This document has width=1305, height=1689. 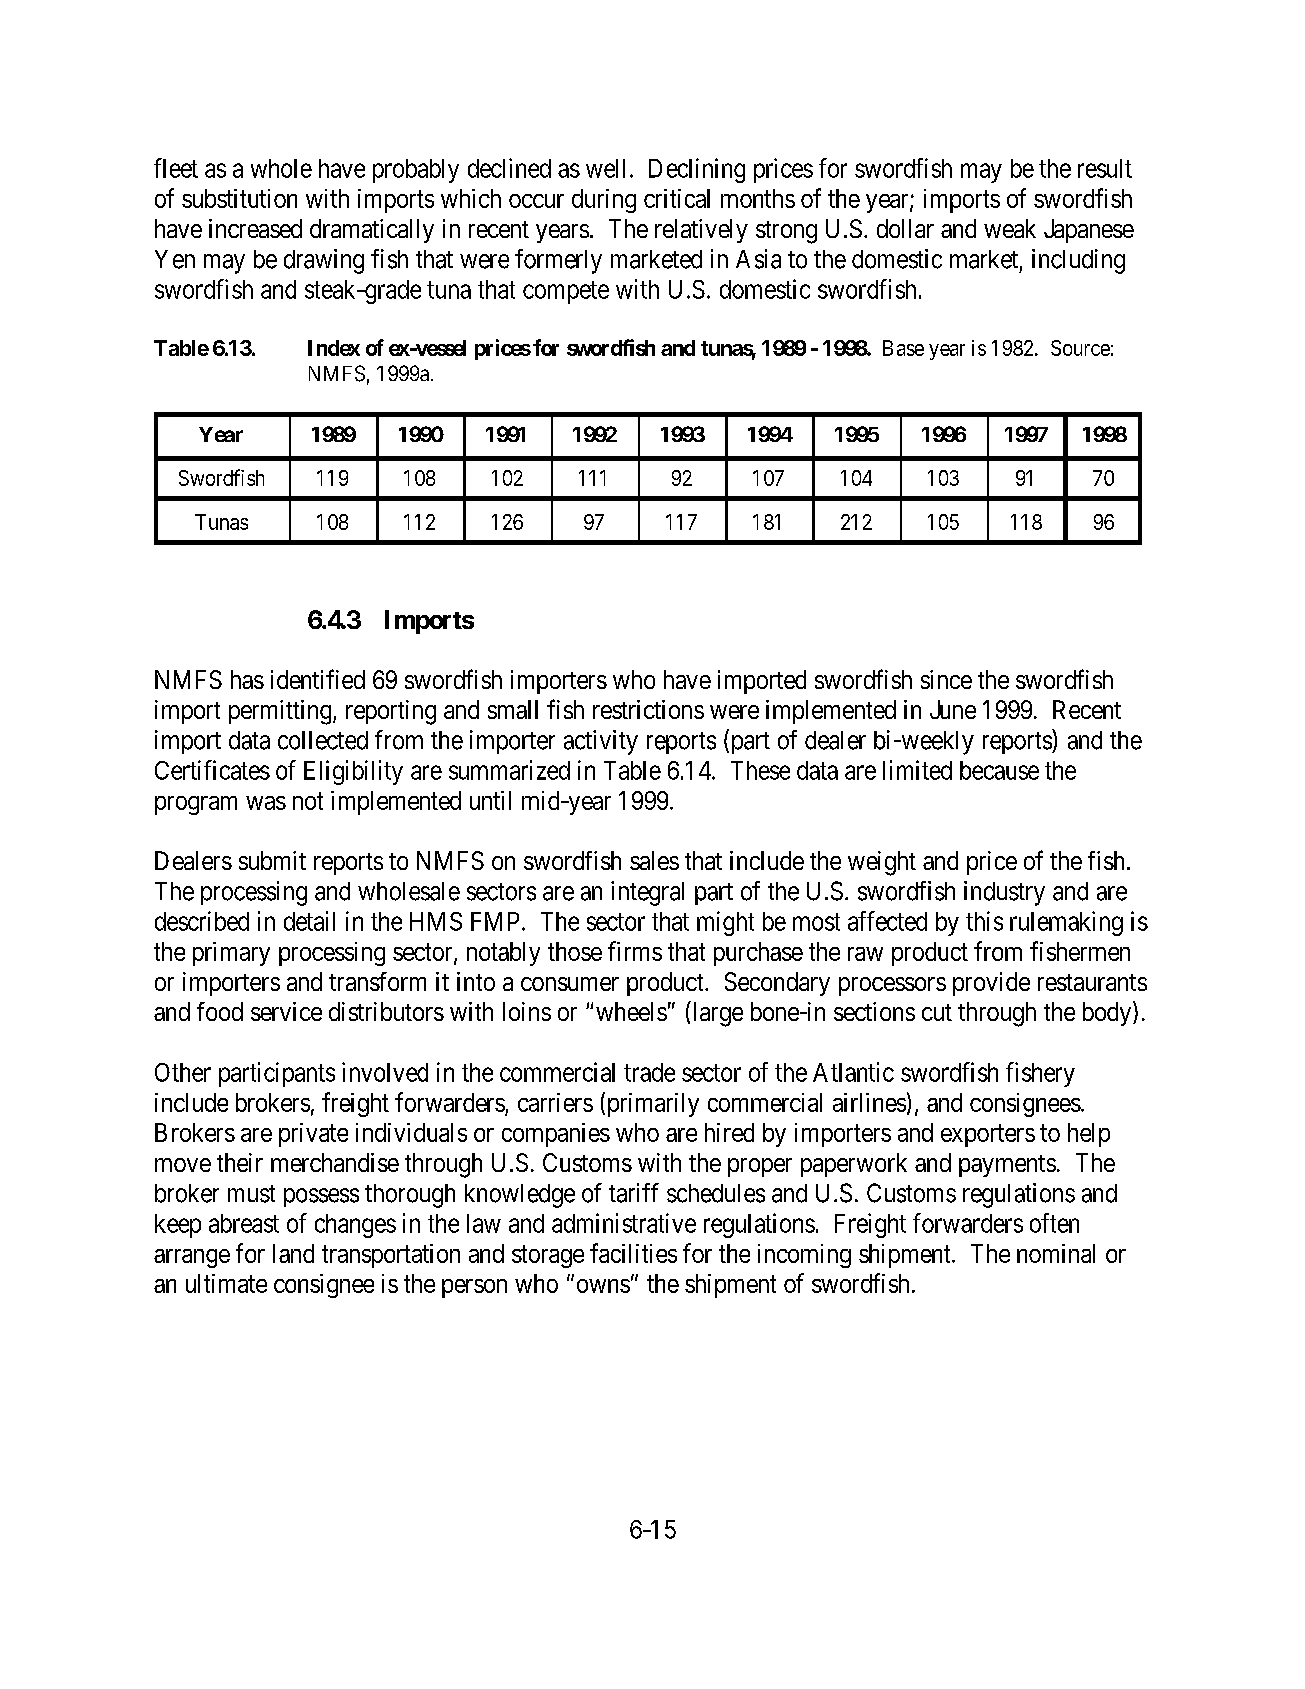 What do you see at coordinates (513, 709) in the document?
I see `small` at bounding box center [513, 709].
